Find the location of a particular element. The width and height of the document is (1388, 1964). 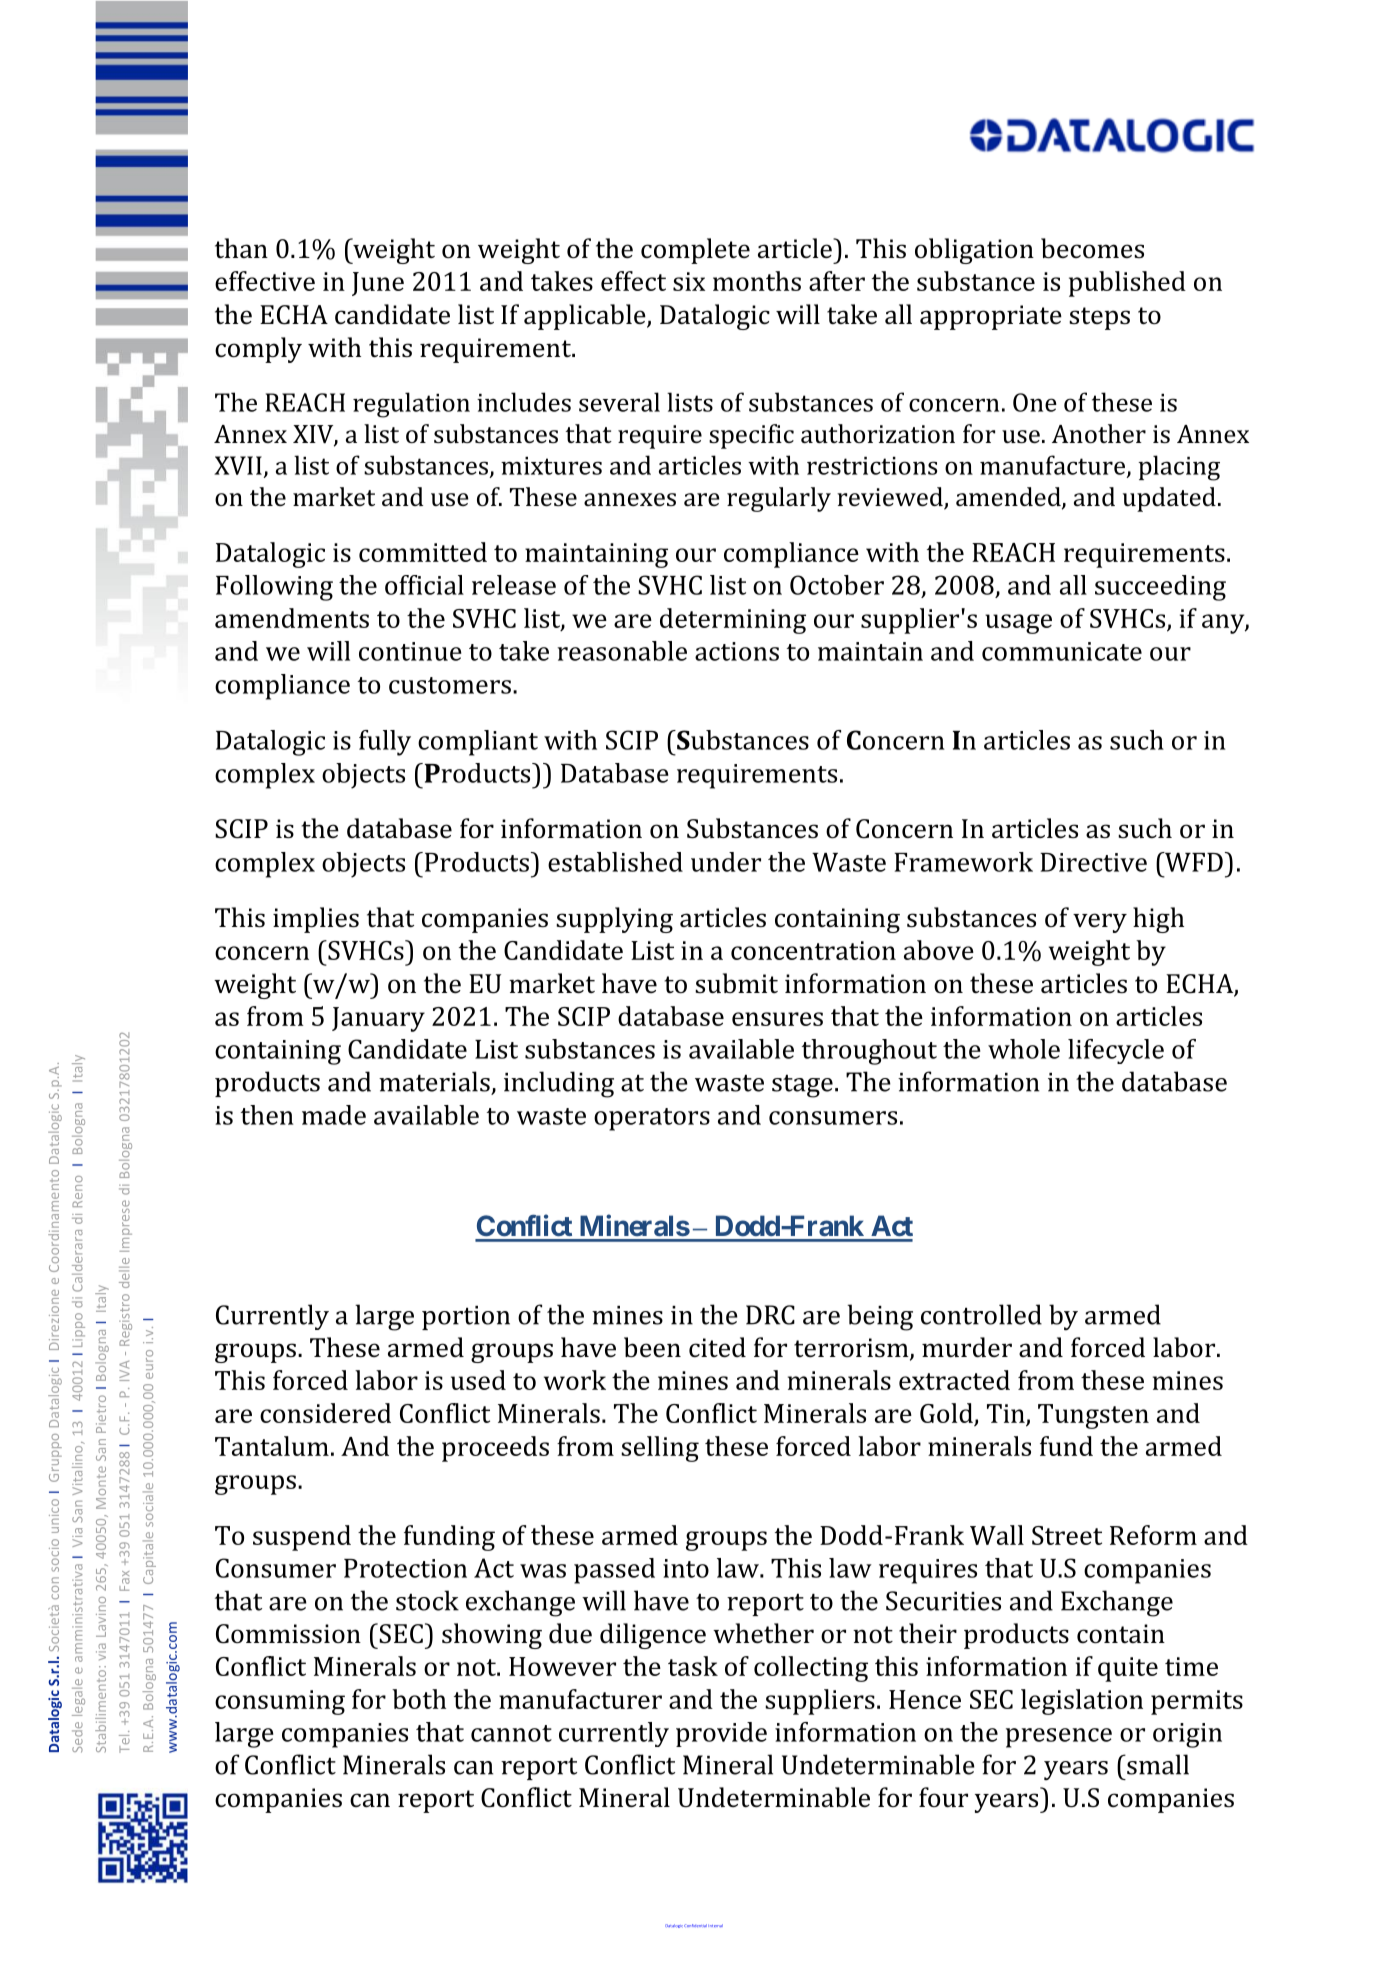

considered is located at coordinates (325, 1413).
